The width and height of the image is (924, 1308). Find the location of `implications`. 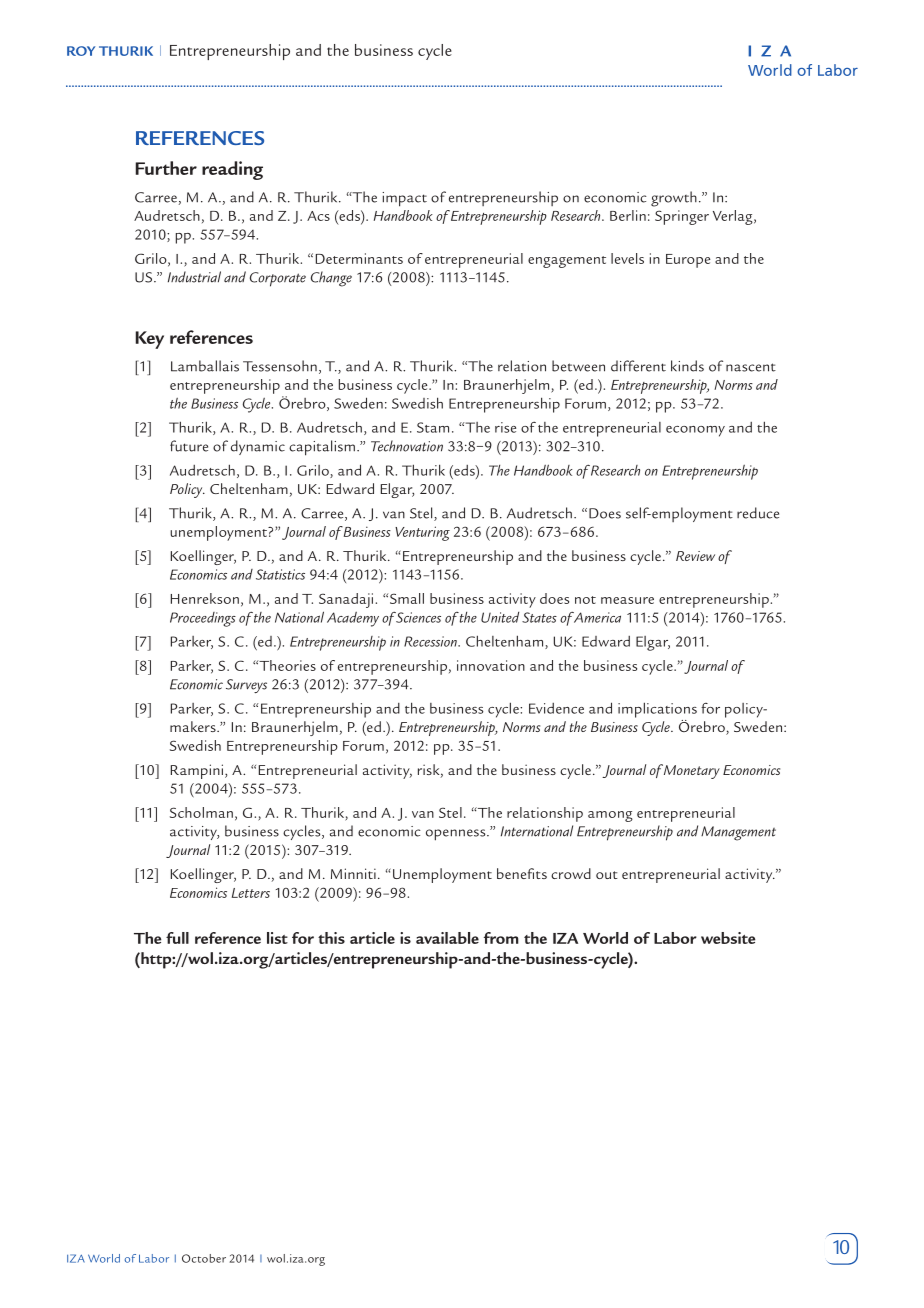

implications is located at coordinates (657, 710).
